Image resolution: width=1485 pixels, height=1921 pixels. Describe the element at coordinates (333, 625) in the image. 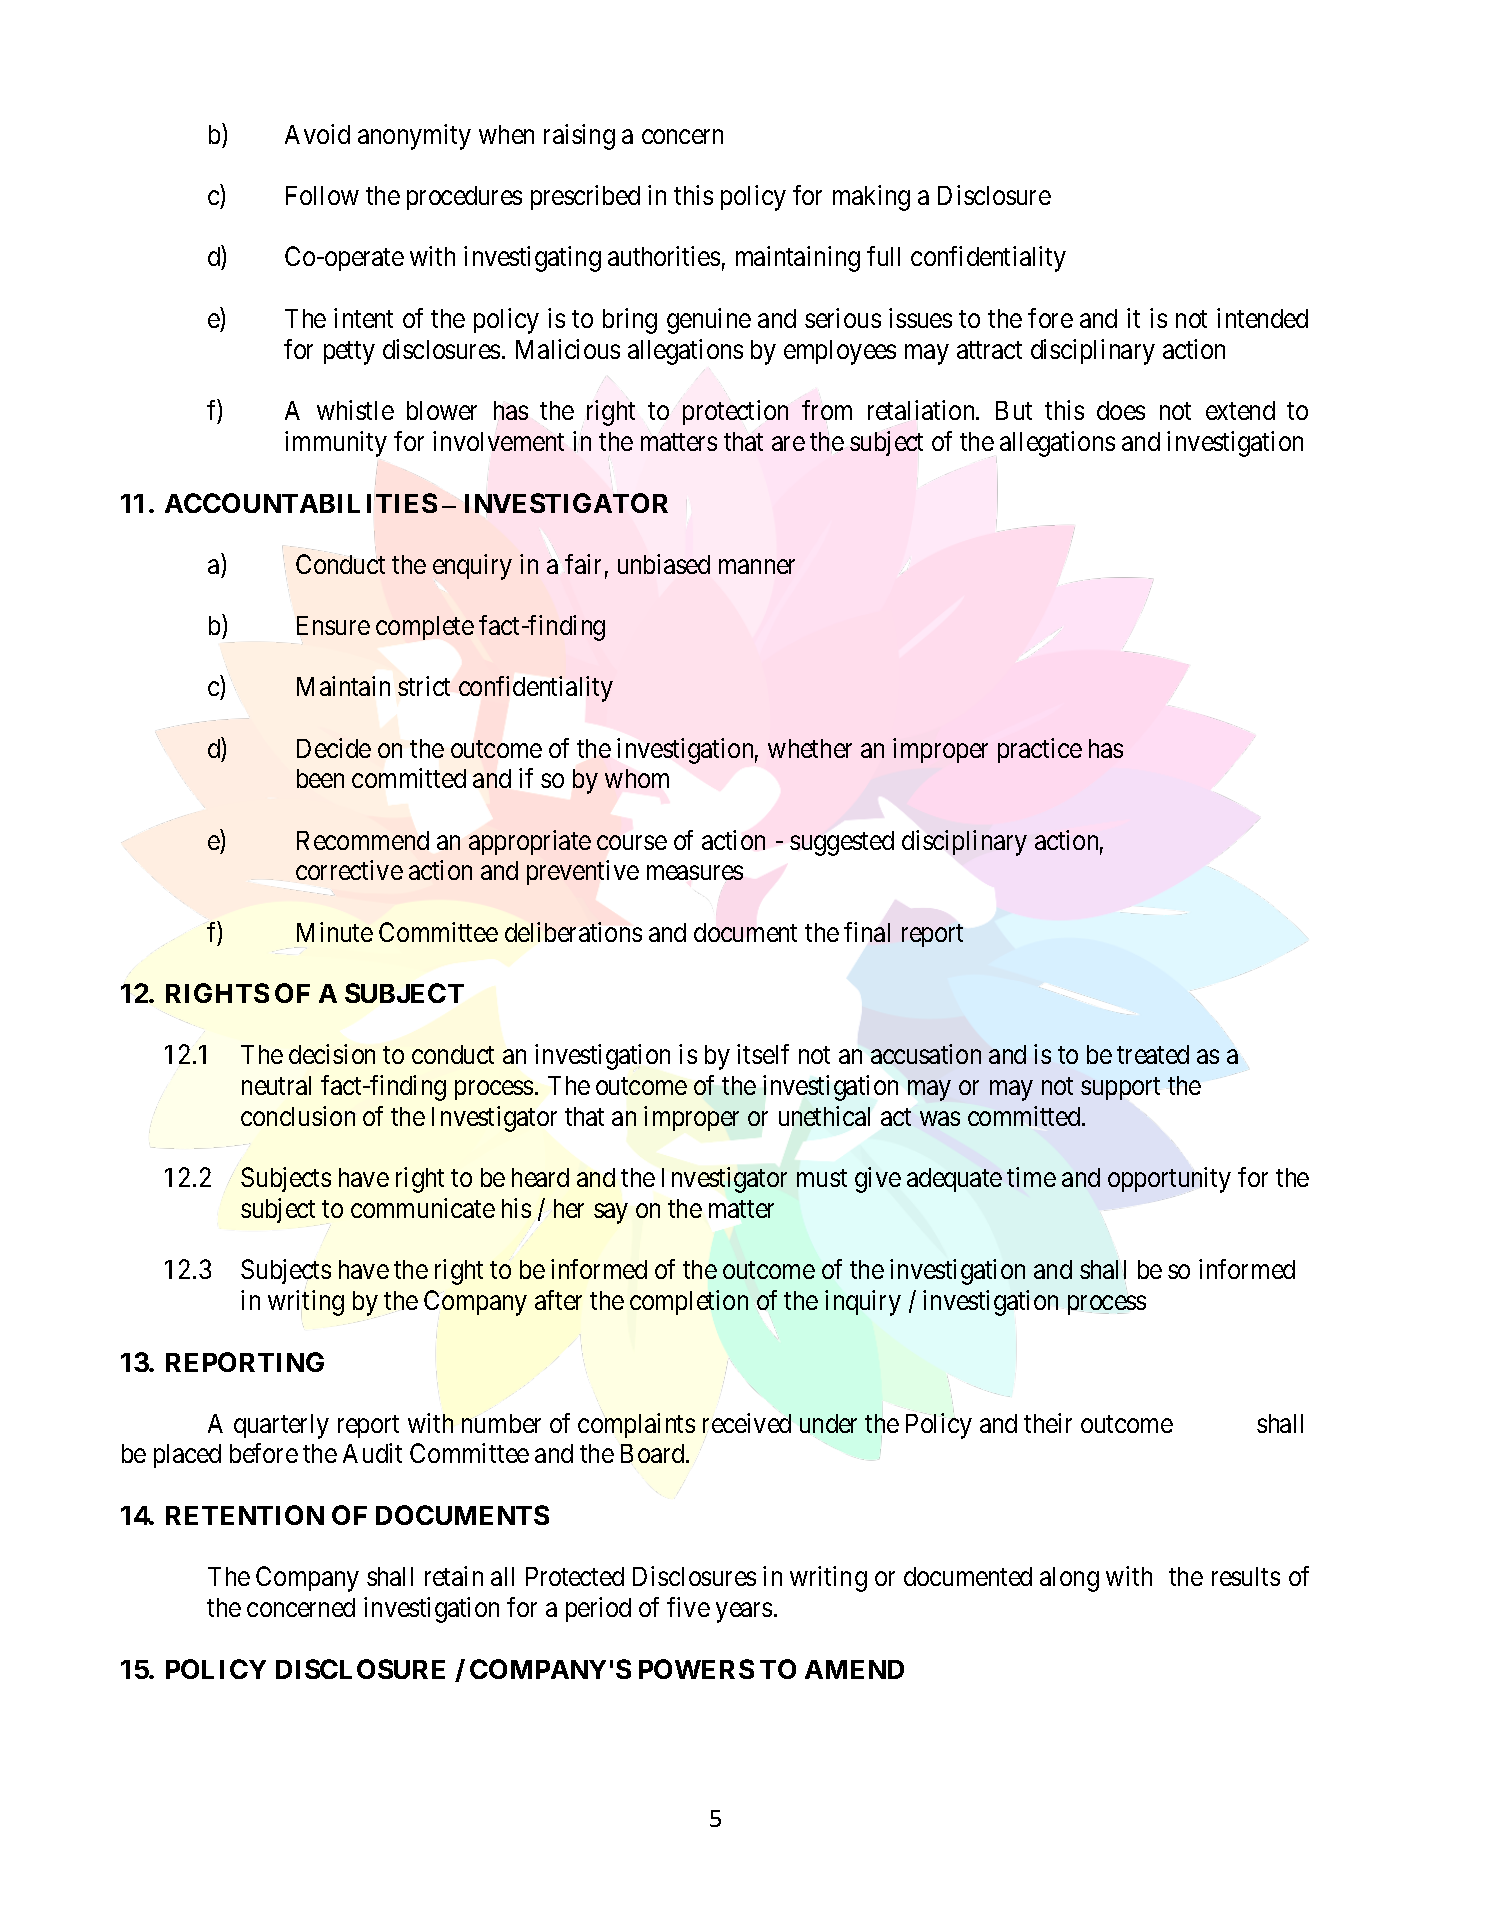

I see `Ensure` at that location.
